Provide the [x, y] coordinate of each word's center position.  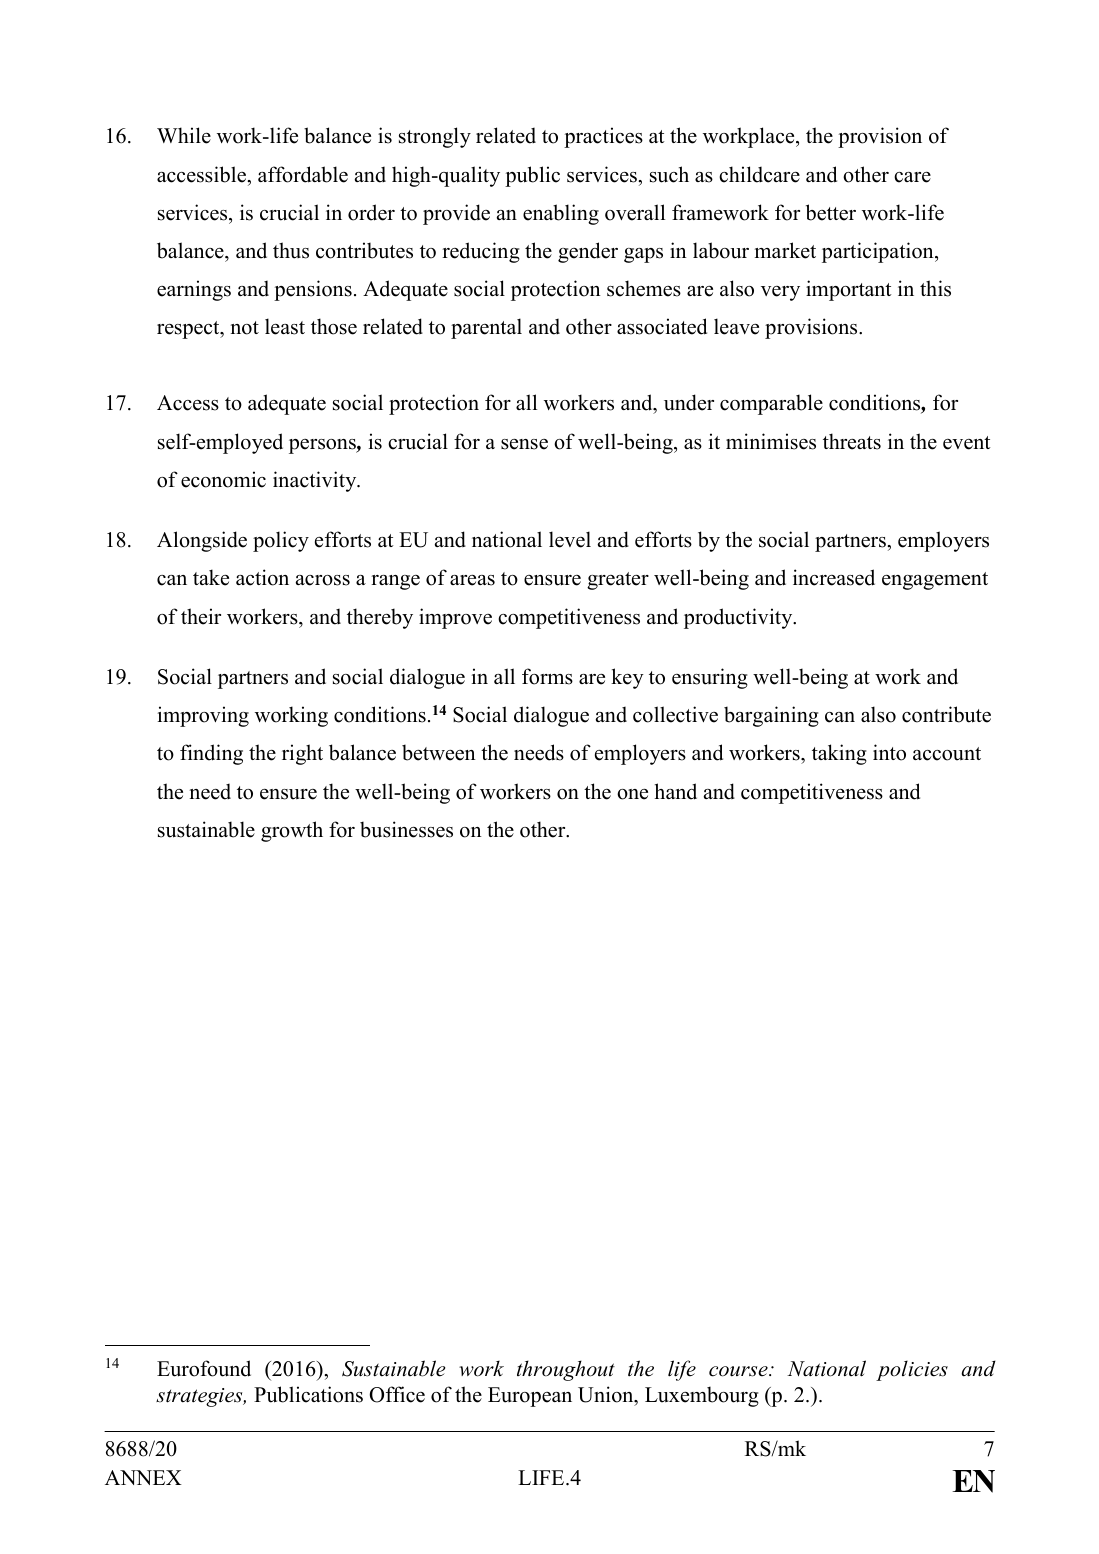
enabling [561, 214]
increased [834, 577]
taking [839, 754]
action [262, 577]
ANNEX [143, 1477]
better [831, 212]
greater [618, 581]
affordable [303, 174]
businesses [406, 829]
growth [292, 831]
